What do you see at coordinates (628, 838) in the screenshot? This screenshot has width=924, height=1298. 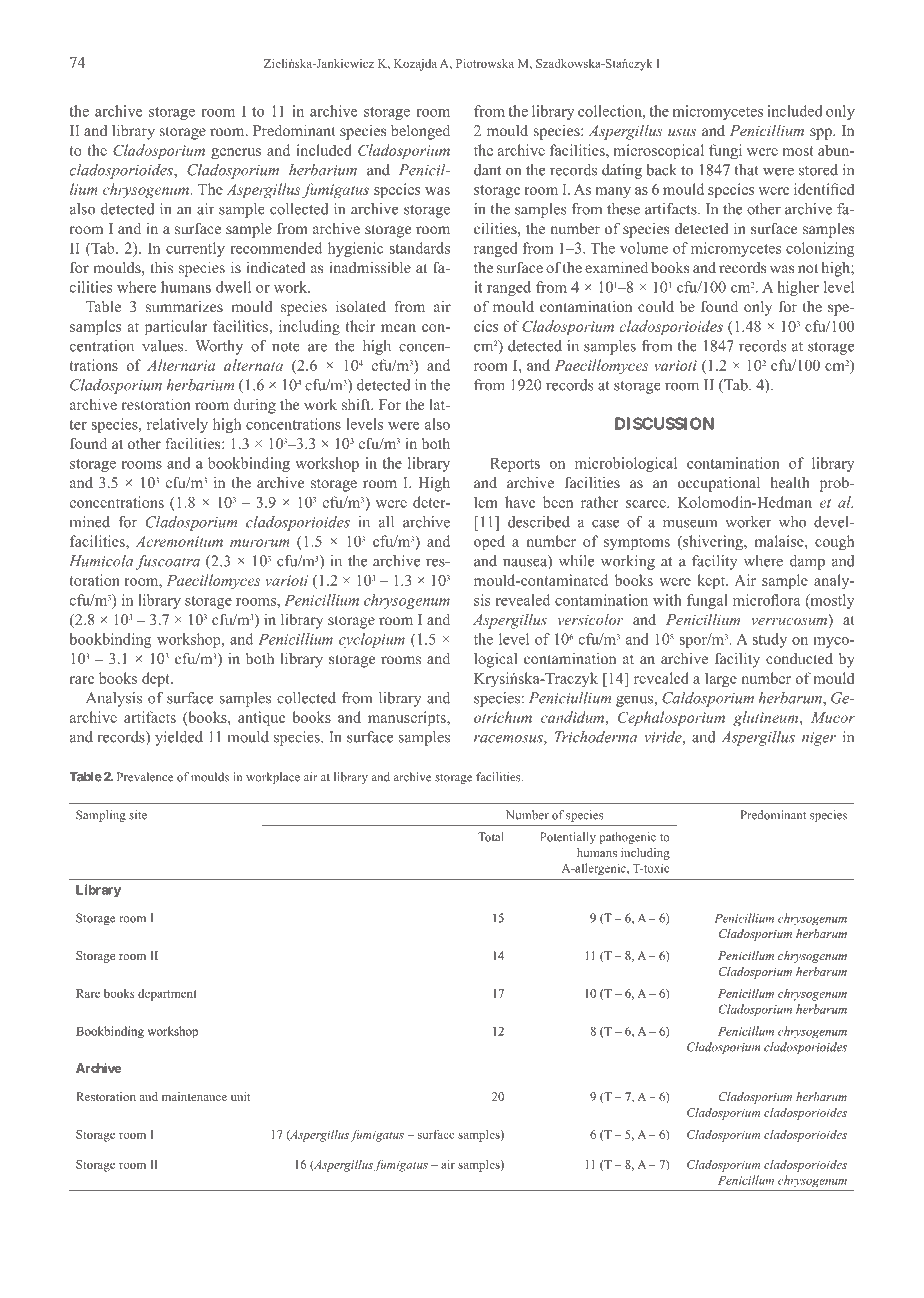 I see `pathogenic` at bounding box center [628, 838].
